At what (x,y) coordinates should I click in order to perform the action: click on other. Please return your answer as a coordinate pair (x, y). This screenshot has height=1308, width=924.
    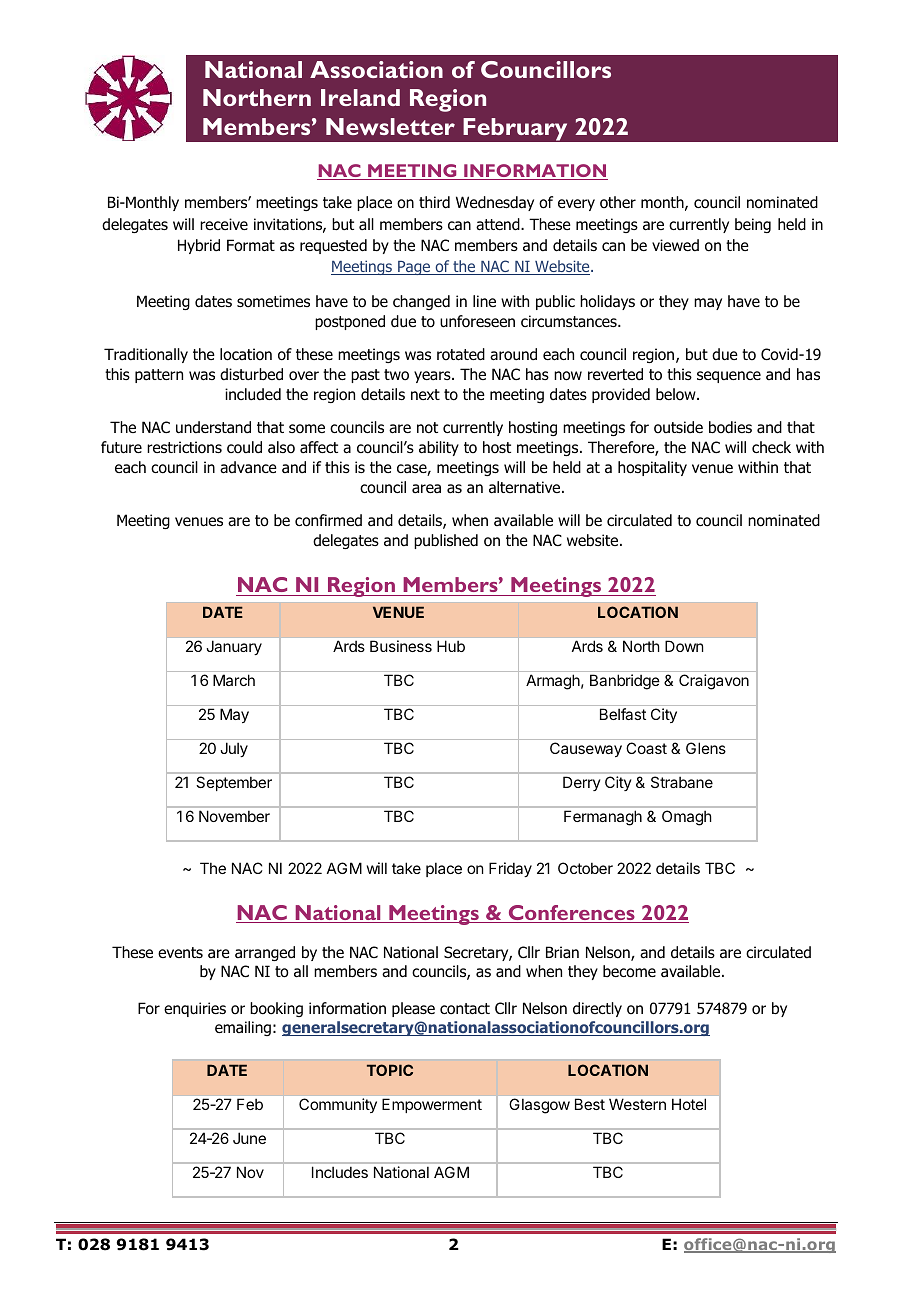
    Looking at the image, I should click on (618, 202).
